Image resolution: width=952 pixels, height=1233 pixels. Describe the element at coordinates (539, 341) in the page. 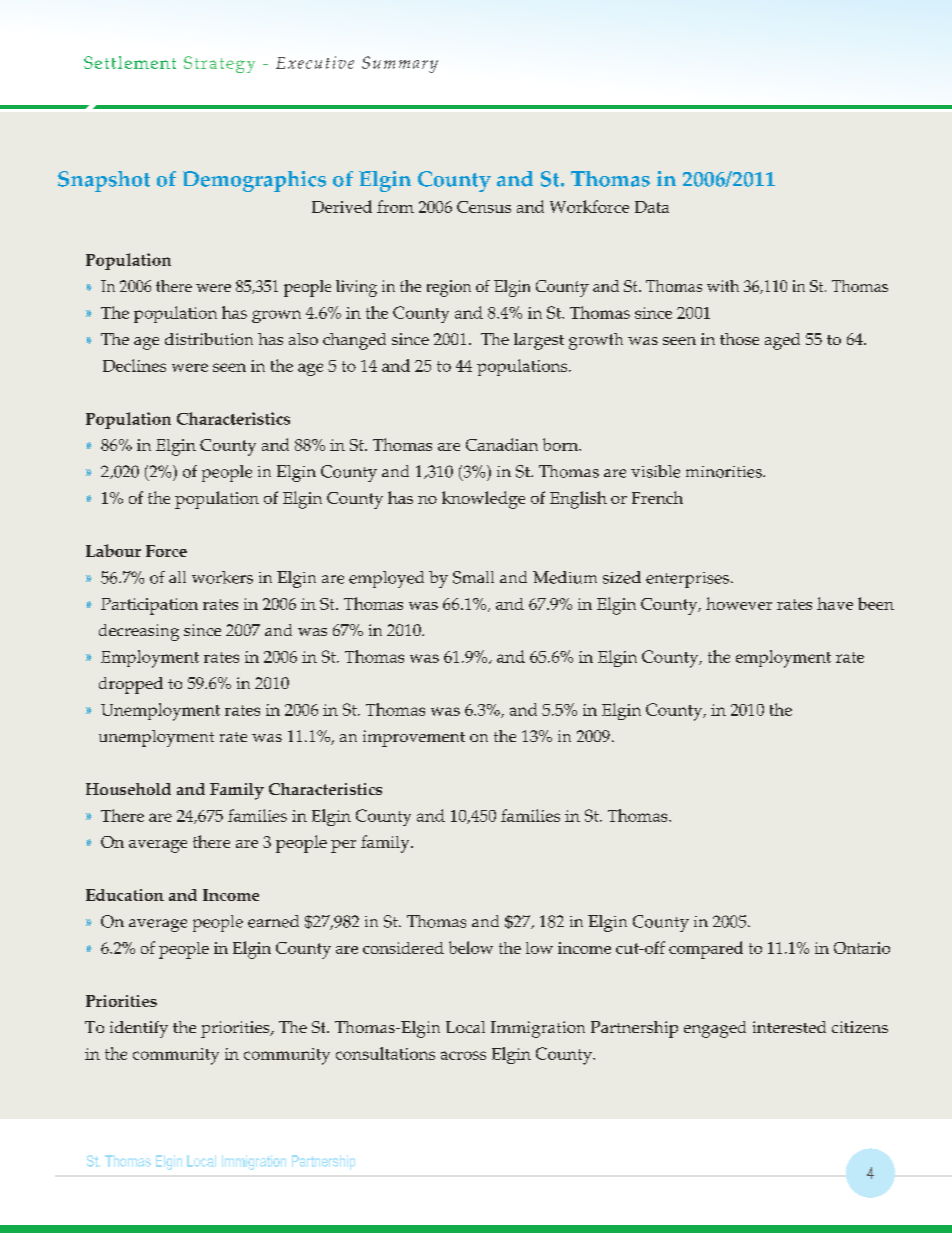

I see `largest` at that location.
